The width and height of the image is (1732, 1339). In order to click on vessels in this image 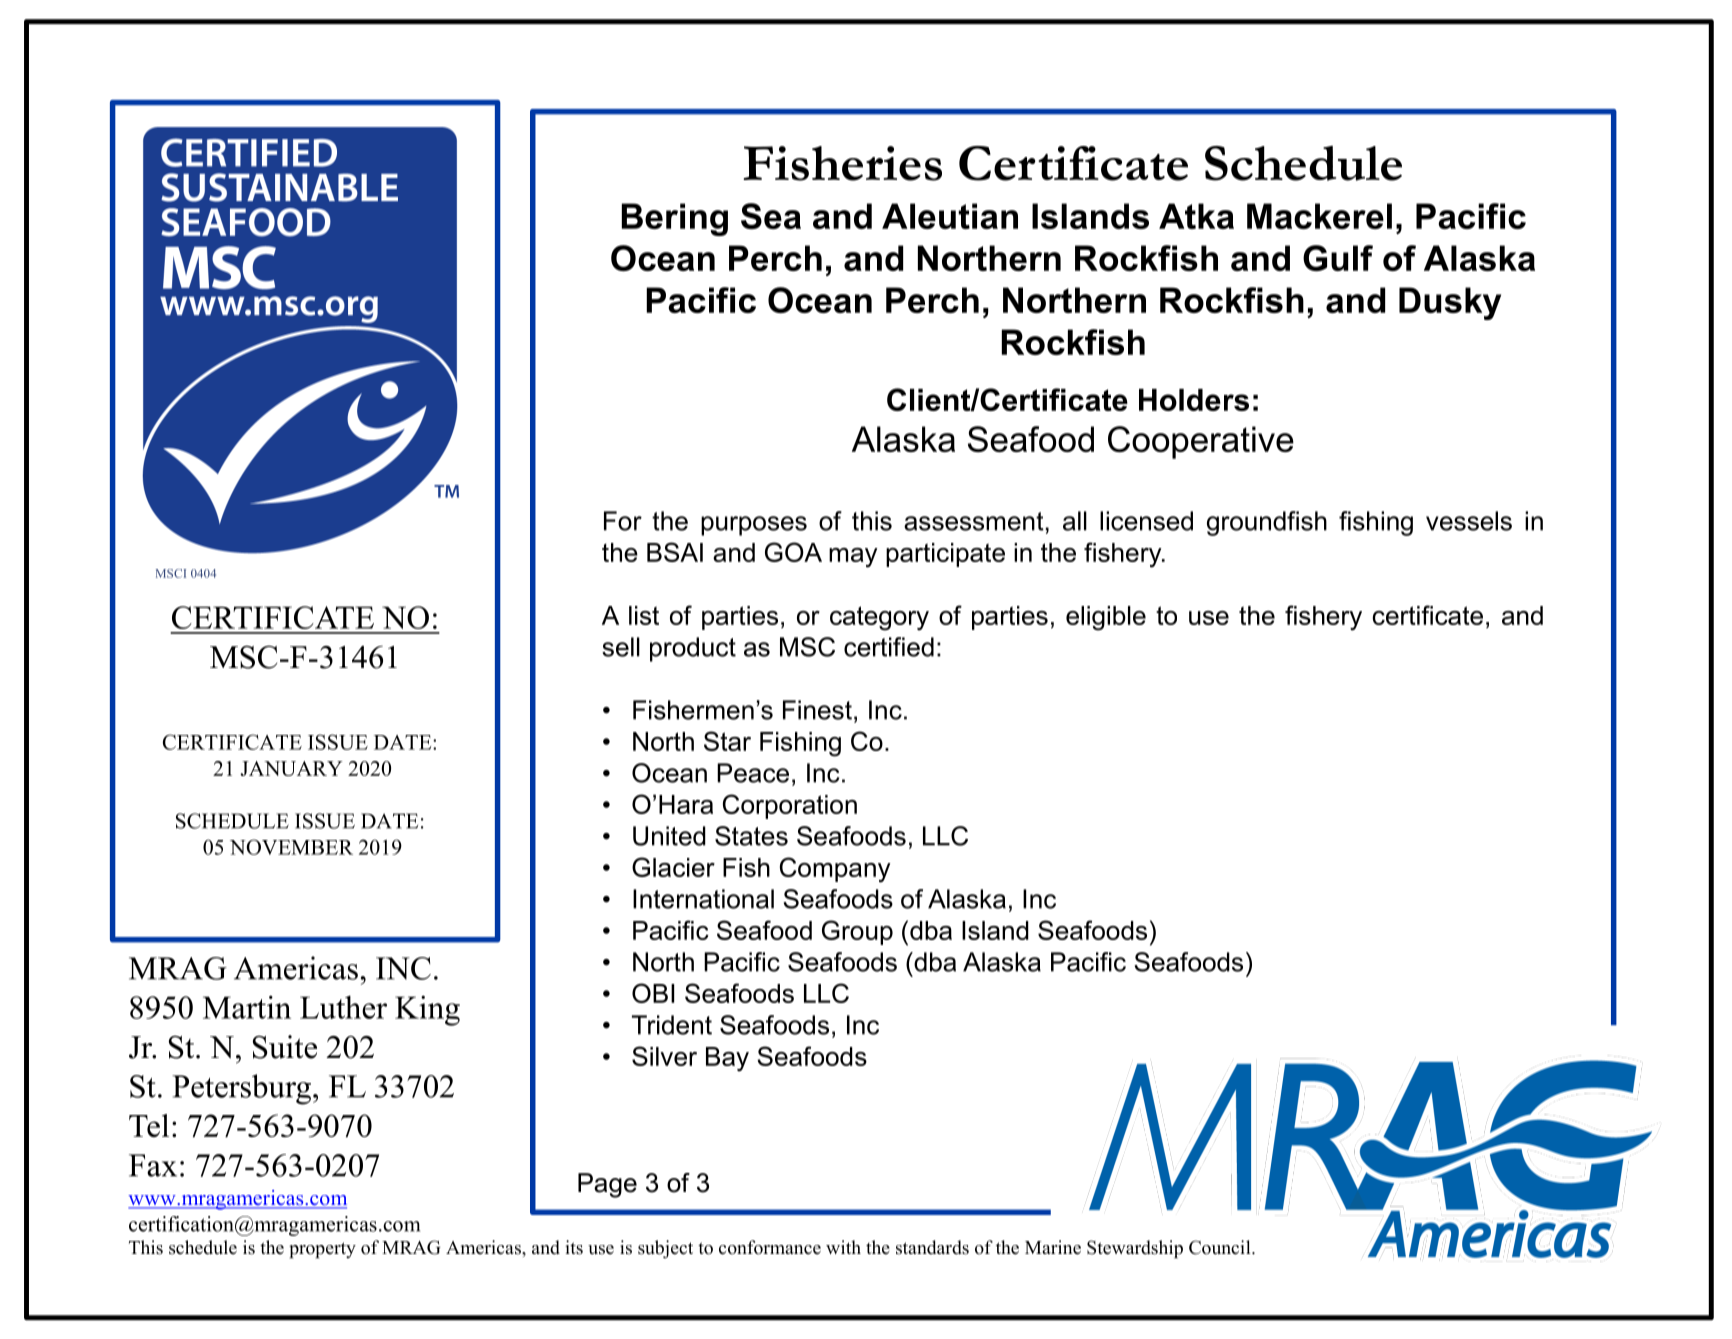, I will do `click(1469, 521)`.
